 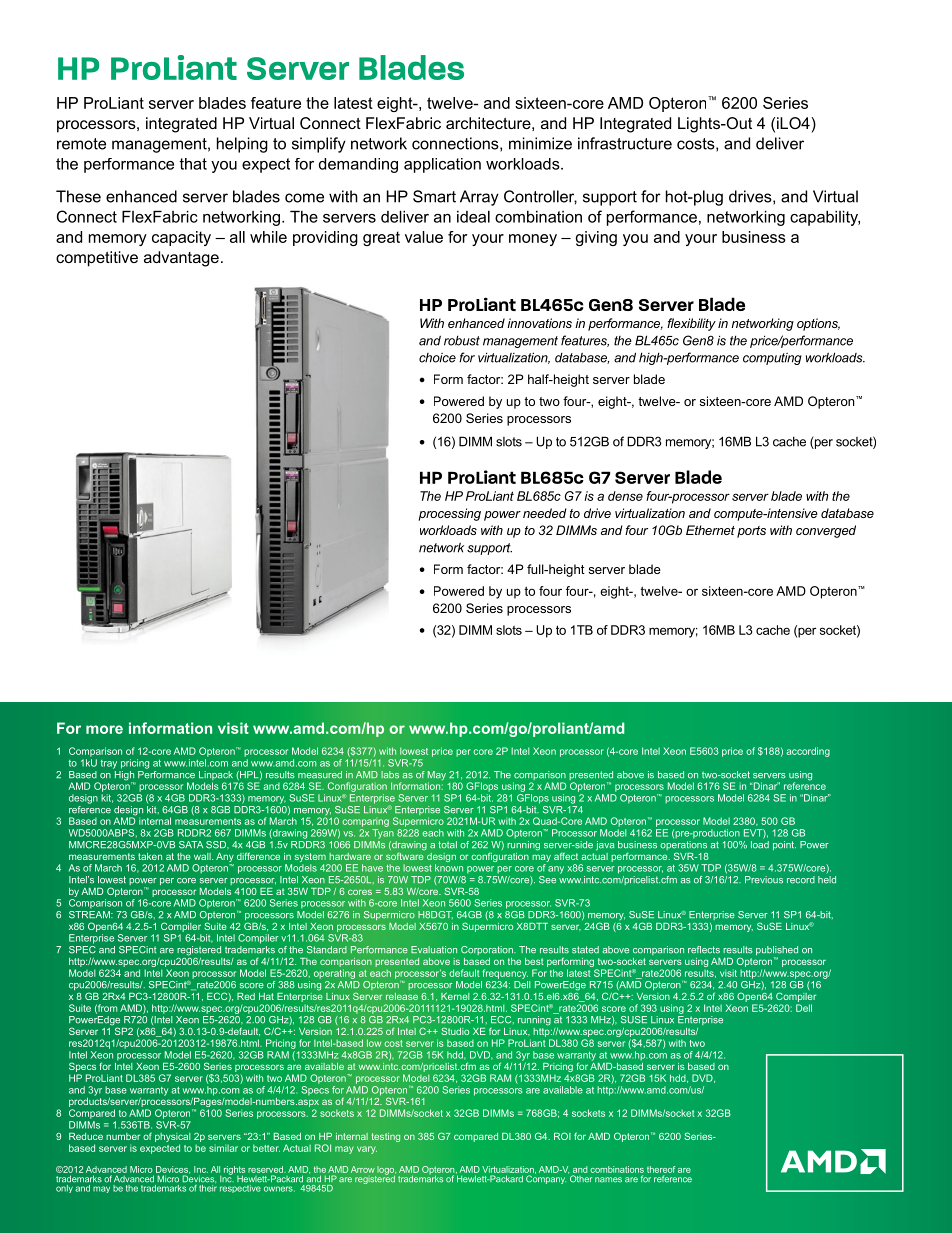 I want to click on physical, so click(x=173, y=1139).
